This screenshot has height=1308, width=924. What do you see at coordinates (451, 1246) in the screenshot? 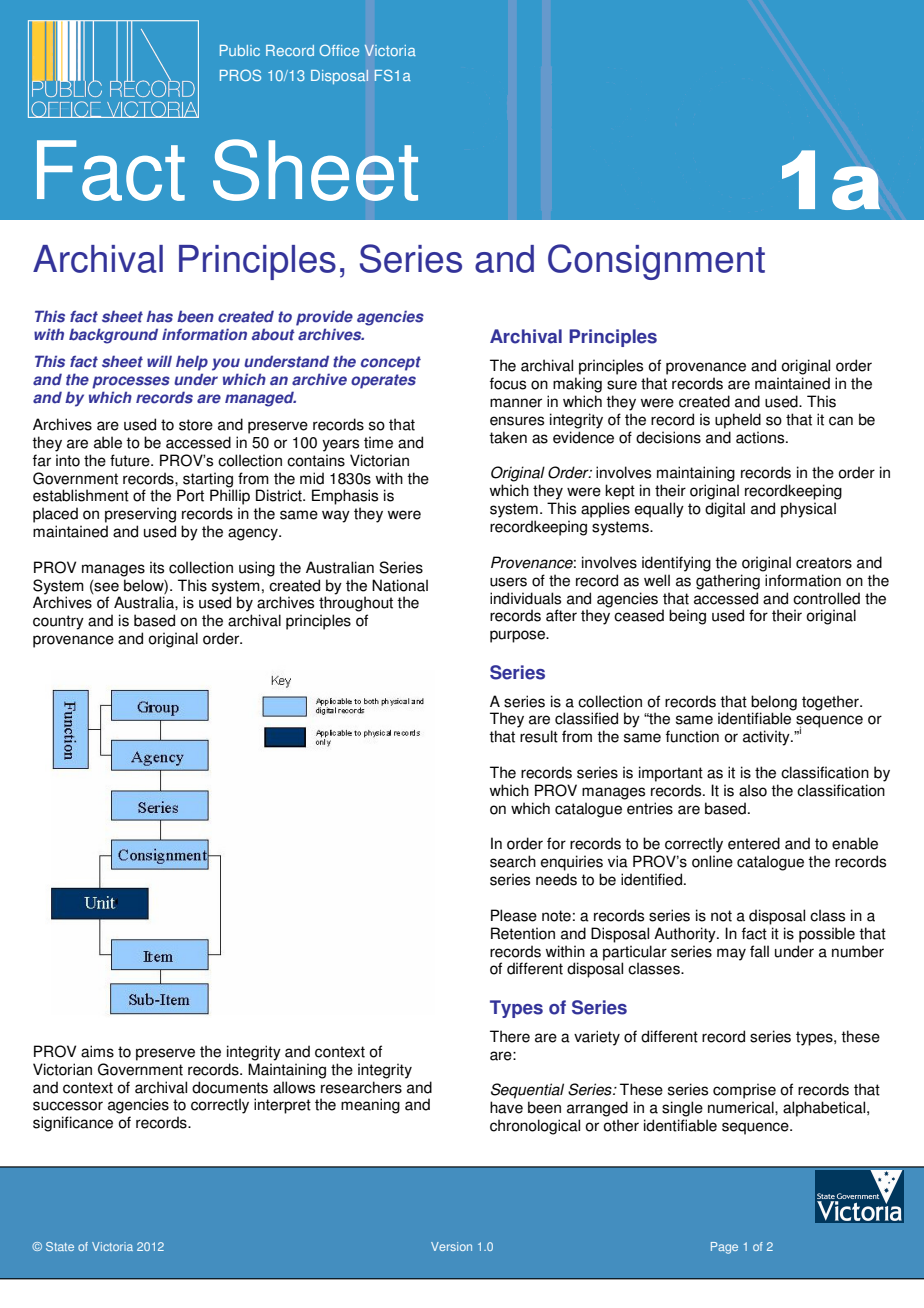
I see `Version` at bounding box center [451, 1246].
